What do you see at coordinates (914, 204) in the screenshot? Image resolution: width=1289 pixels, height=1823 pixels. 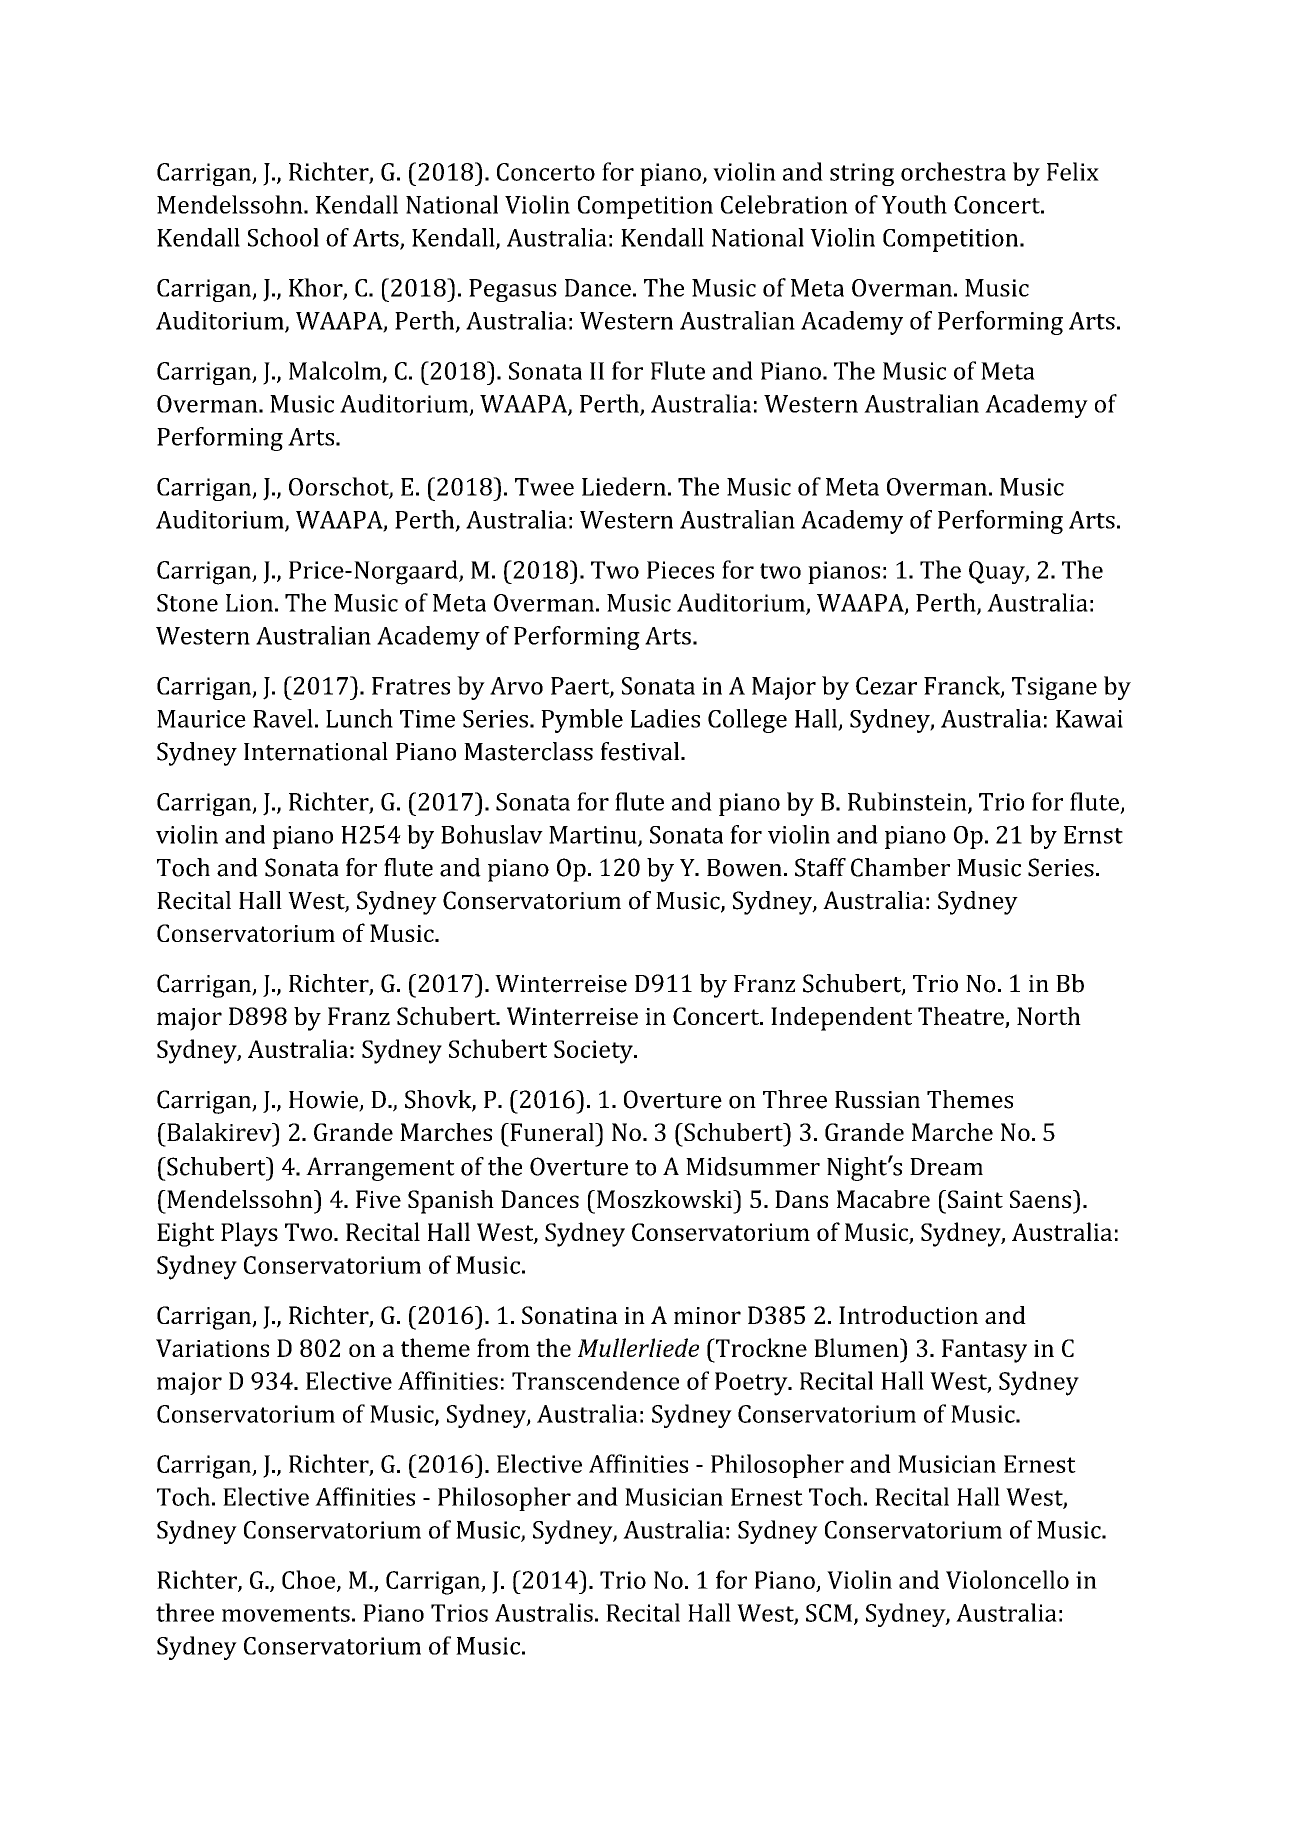 I see `Youth` at bounding box center [914, 204].
